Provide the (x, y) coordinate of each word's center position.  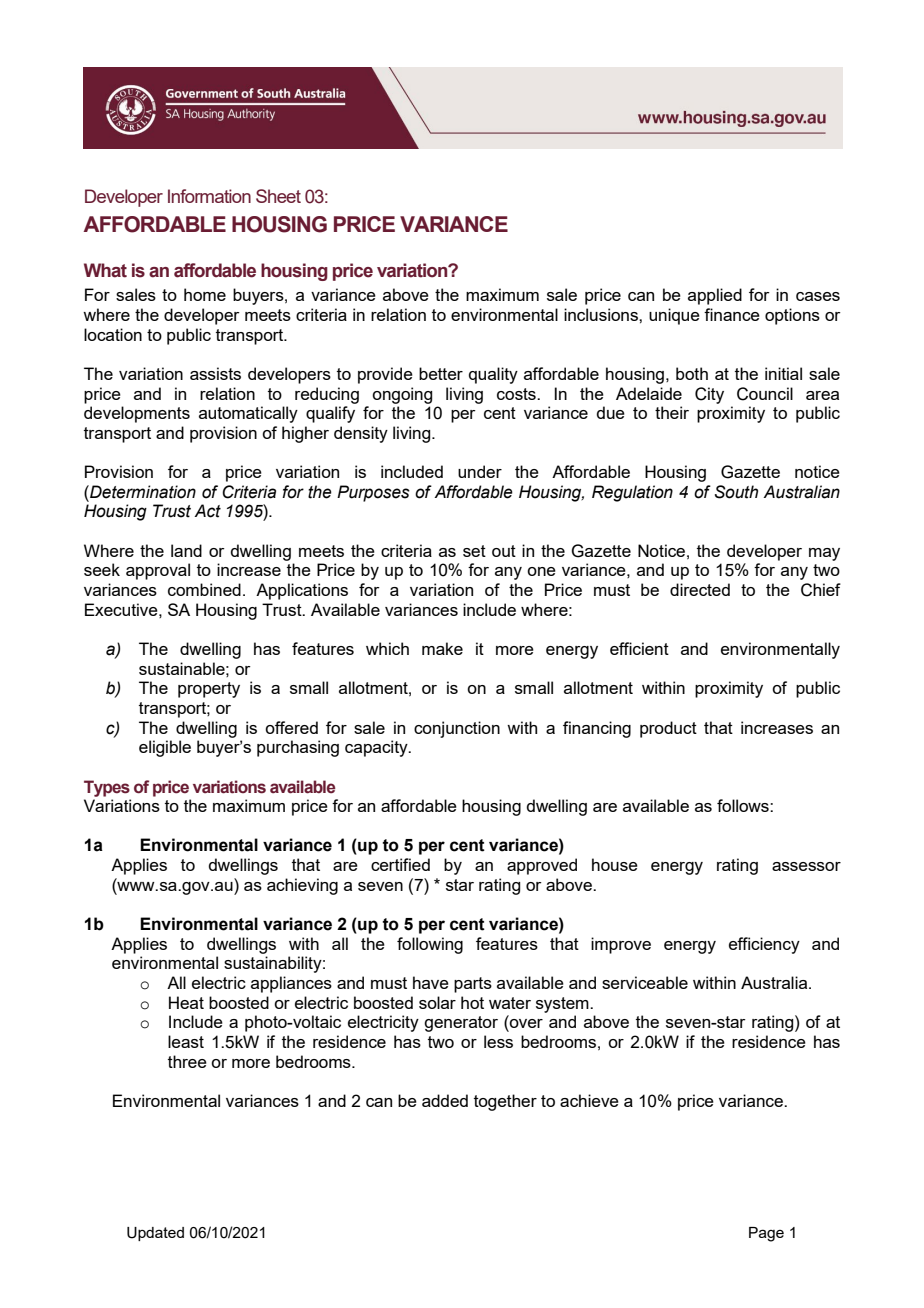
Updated (155, 1234)
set (474, 551)
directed (700, 589)
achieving (302, 886)
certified (400, 864)
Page (766, 1234)
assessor (806, 866)
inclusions (602, 314)
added (445, 1100)
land (186, 550)
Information (209, 196)
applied (715, 296)
